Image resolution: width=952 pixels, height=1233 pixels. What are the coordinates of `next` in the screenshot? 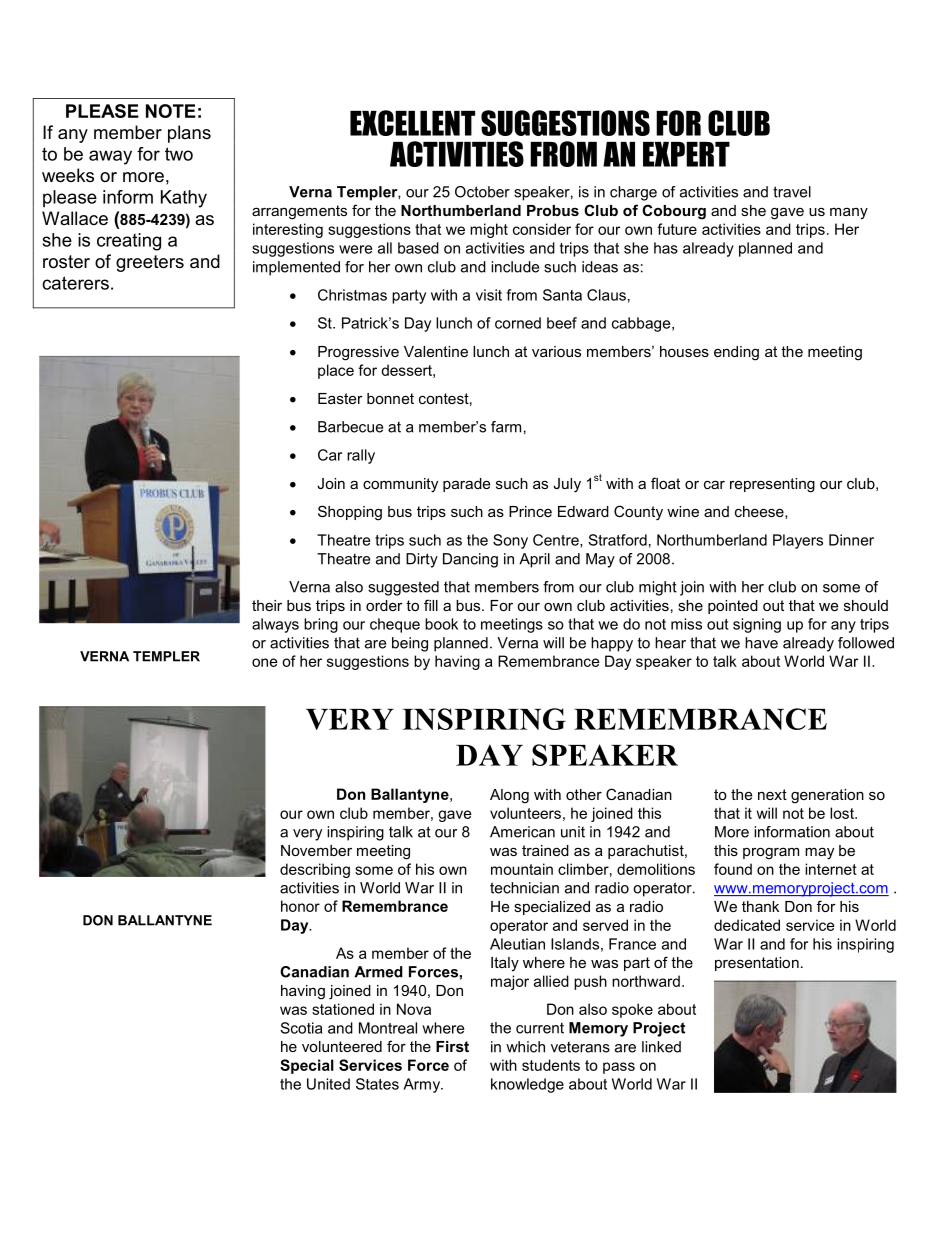 It's located at (772, 794).
